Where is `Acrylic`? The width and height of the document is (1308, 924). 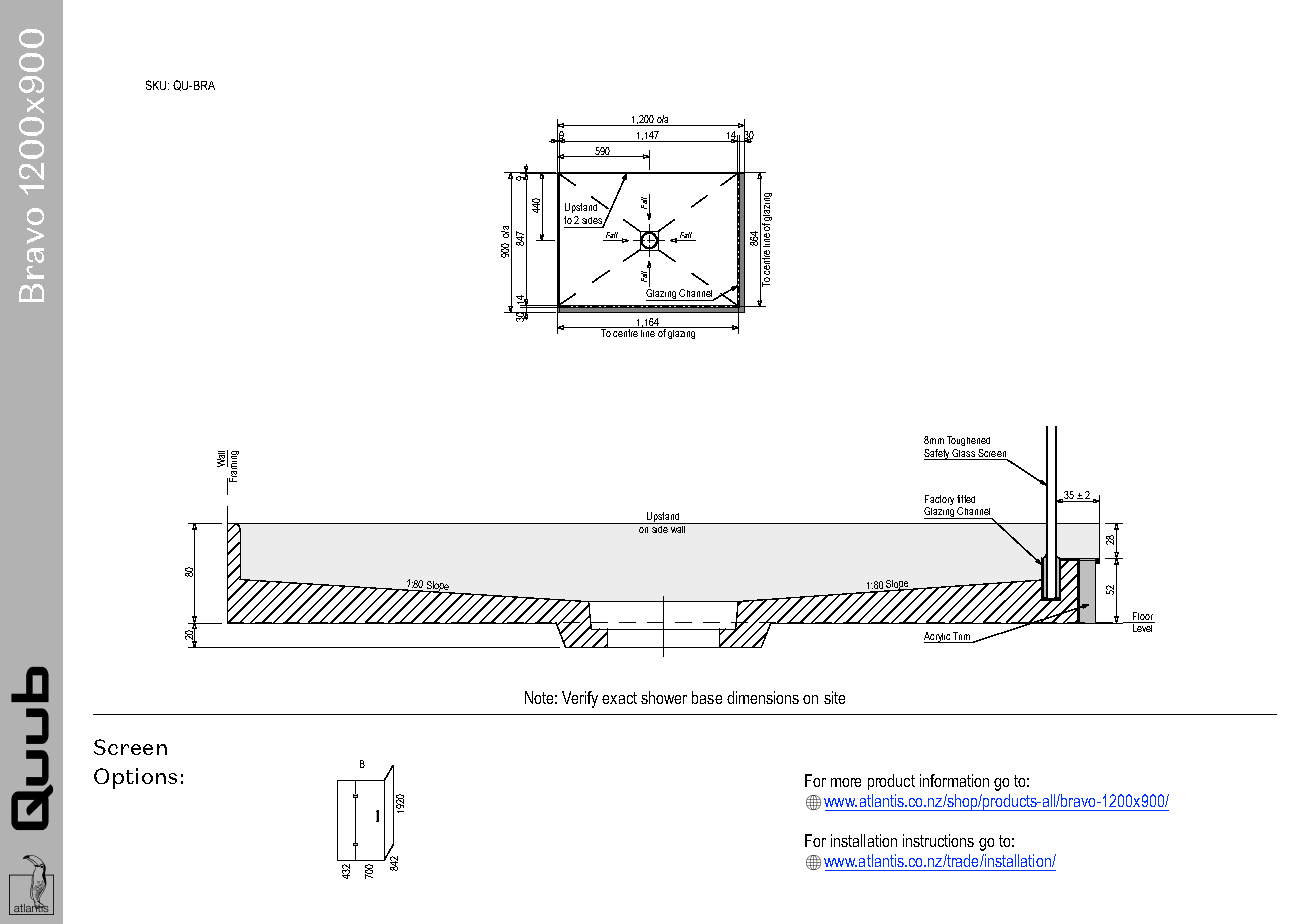 Acrylic is located at coordinates (938, 637).
